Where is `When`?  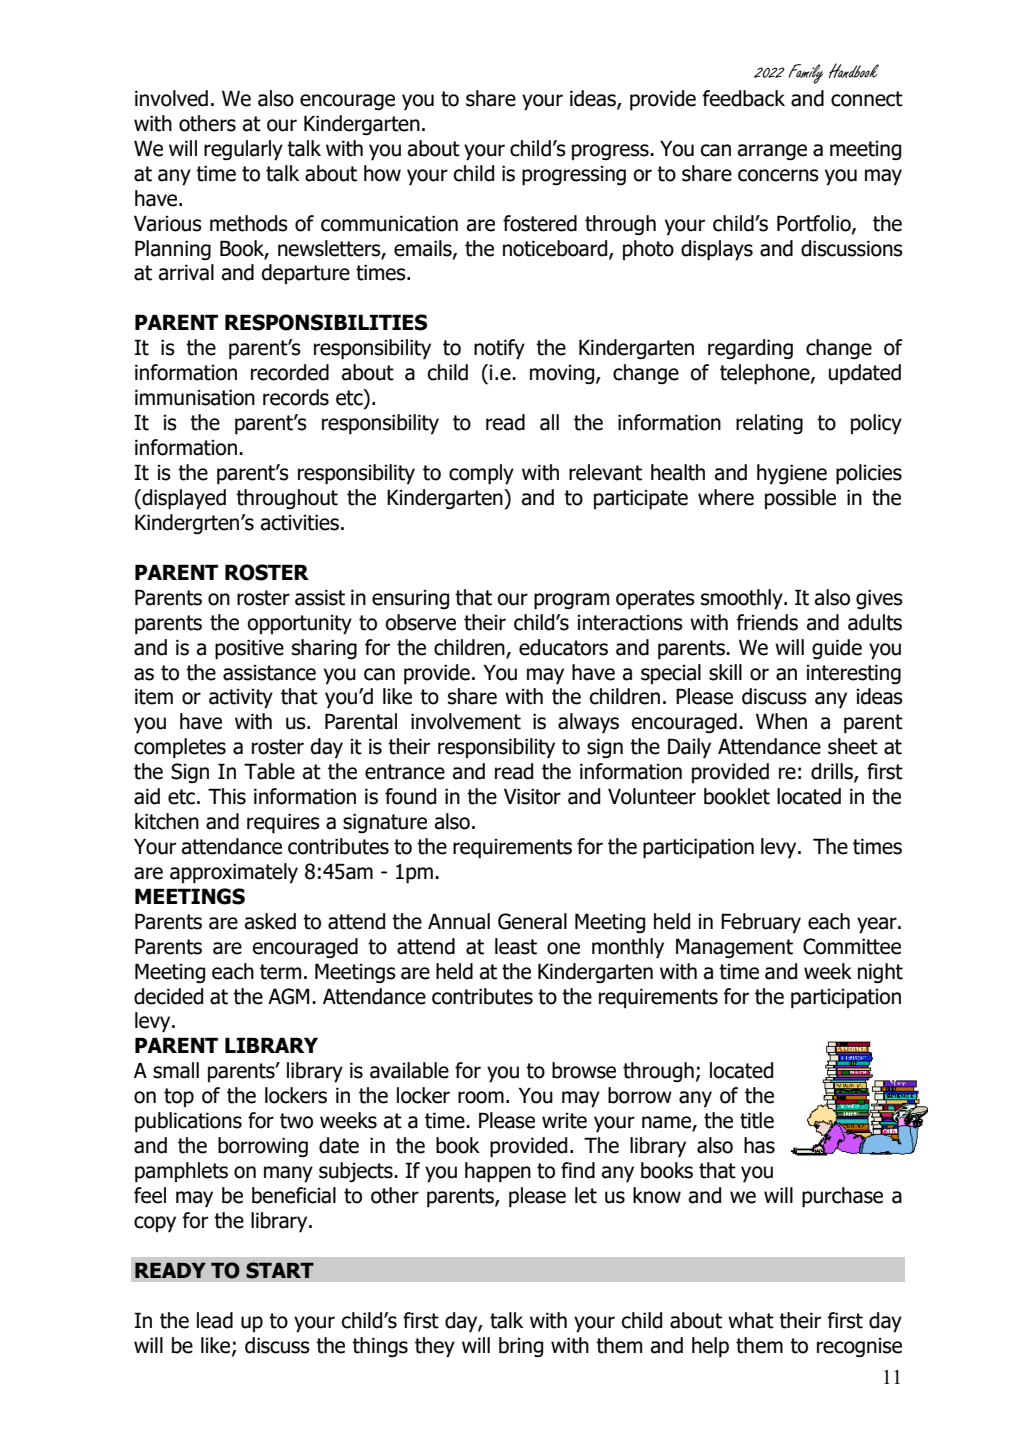 When is located at coordinates (781, 721).
